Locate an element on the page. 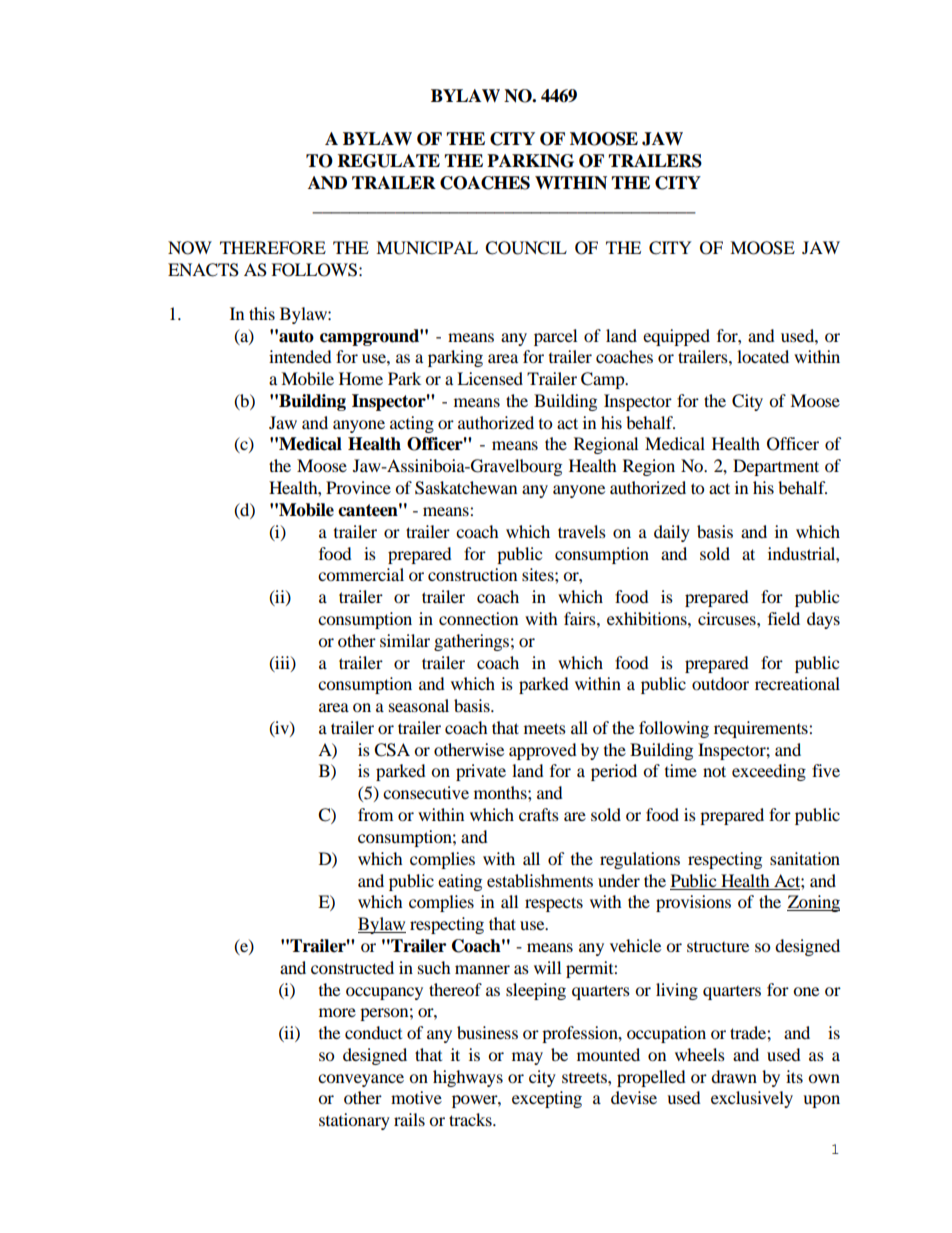 The width and height of the image is (952, 1233). THEREFORE is located at coordinates (273, 248).
